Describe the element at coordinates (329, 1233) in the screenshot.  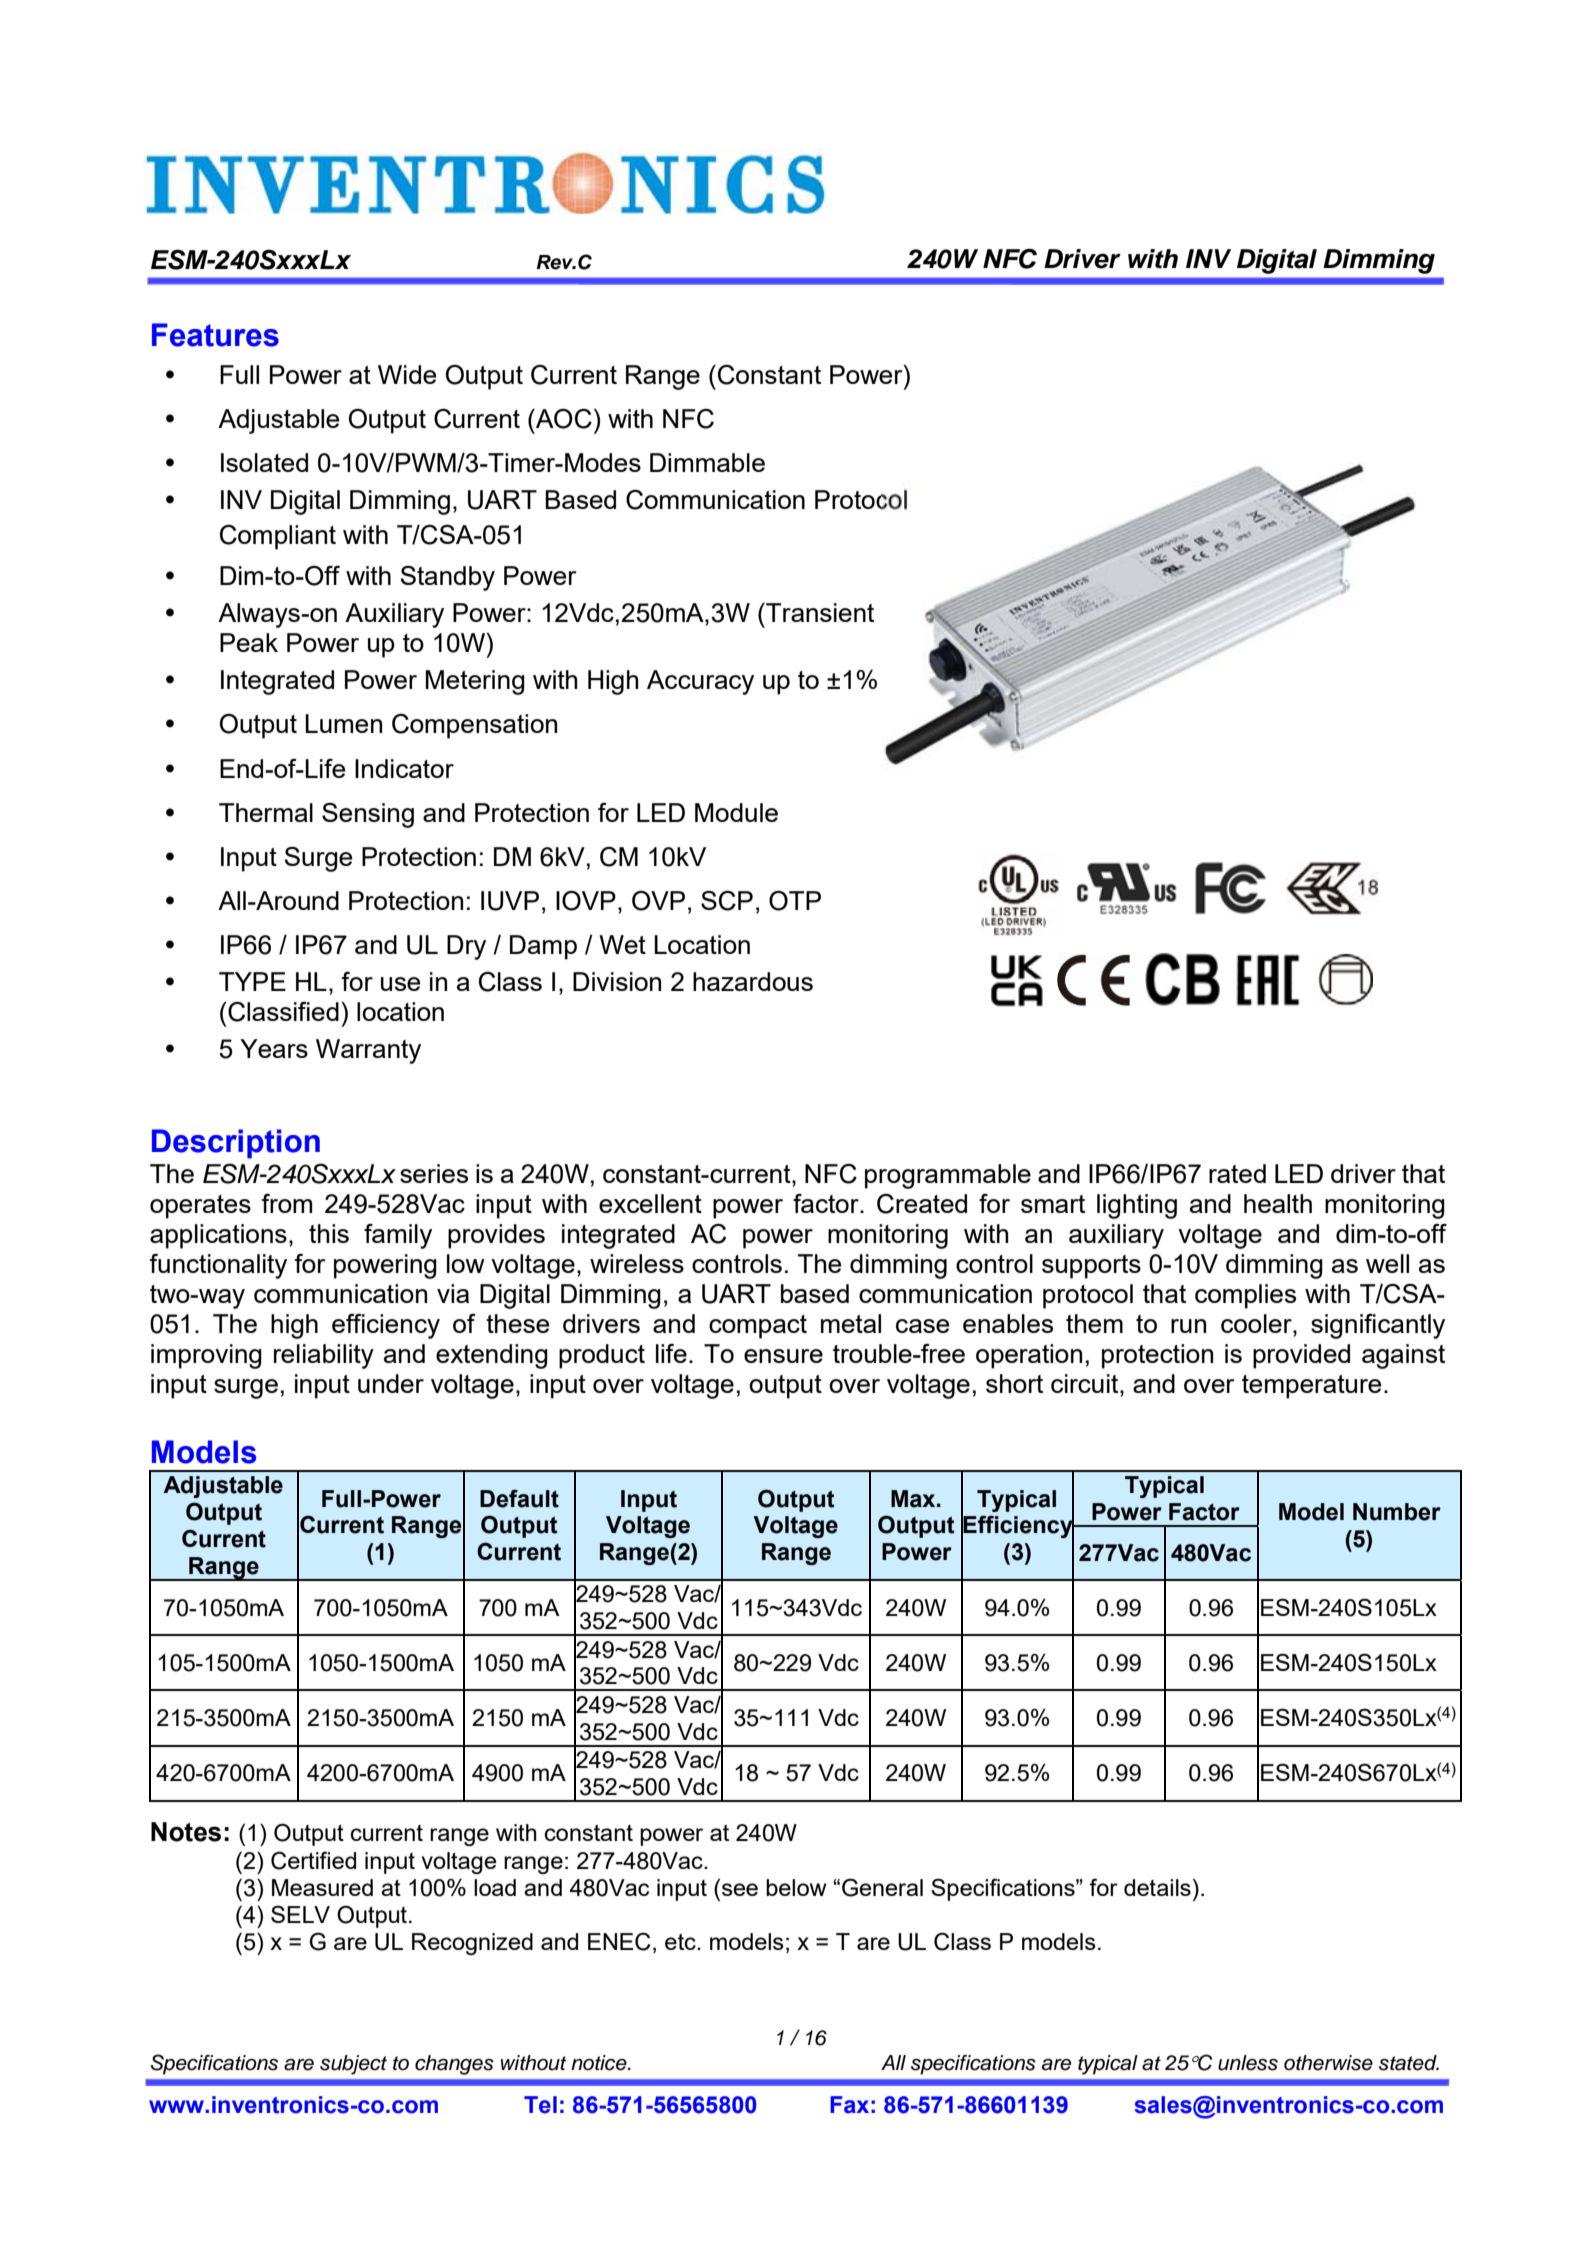
I see `this` at that location.
